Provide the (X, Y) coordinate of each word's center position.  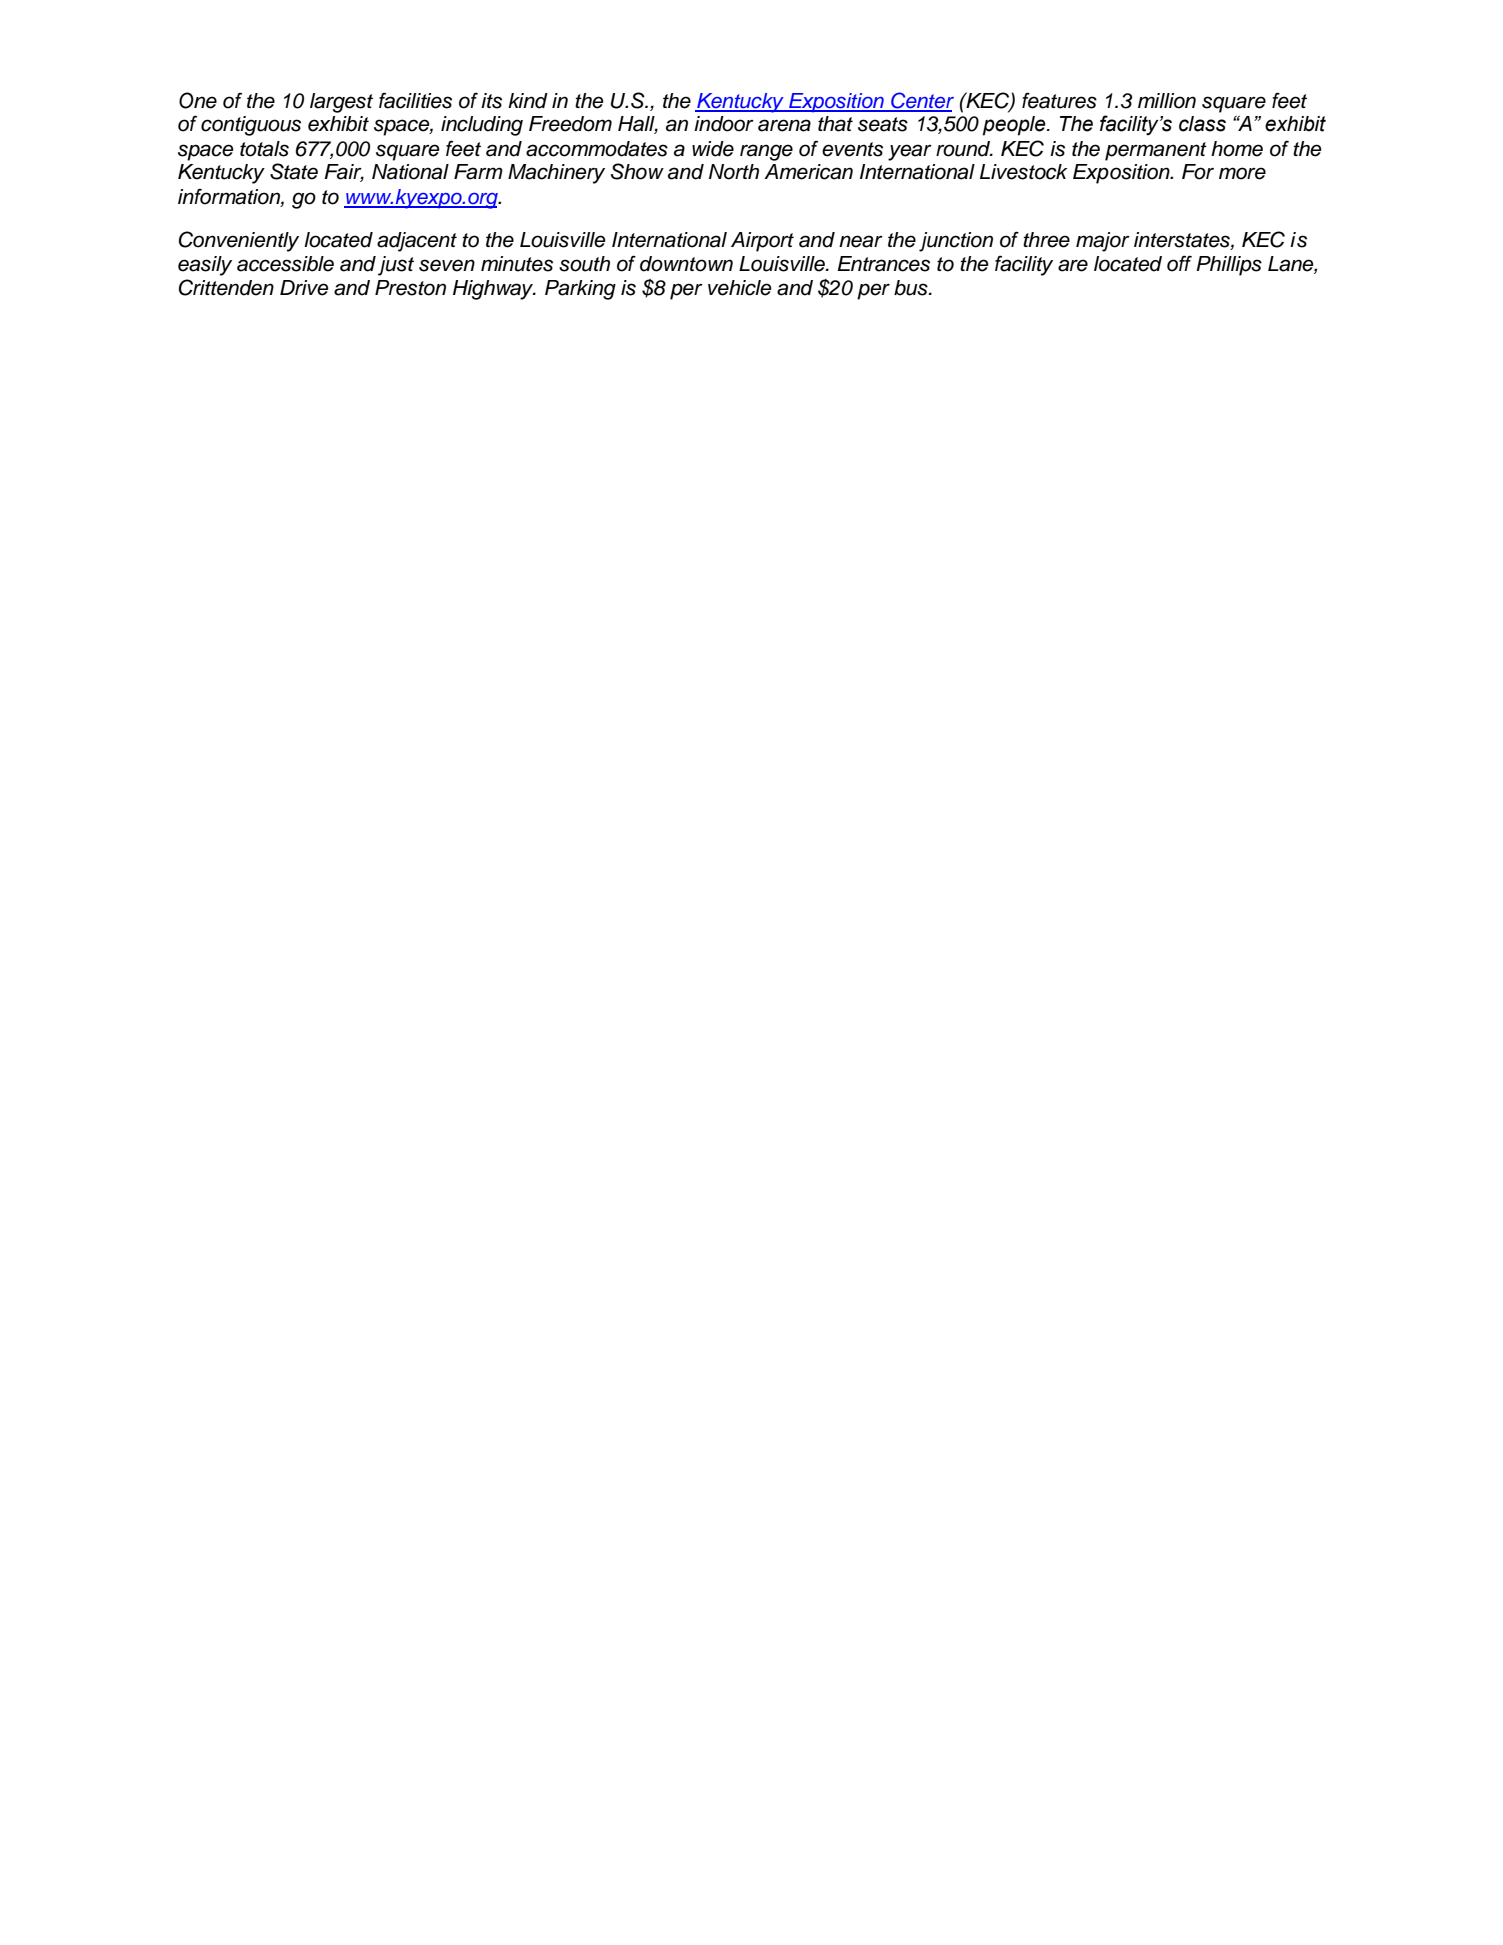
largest (341, 103)
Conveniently (239, 241)
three (1046, 240)
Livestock (1024, 172)
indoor (724, 124)
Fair (344, 173)
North (734, 172)
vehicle (740, 288)
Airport (762, 242)
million (1167, 101)
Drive (304, 288)
